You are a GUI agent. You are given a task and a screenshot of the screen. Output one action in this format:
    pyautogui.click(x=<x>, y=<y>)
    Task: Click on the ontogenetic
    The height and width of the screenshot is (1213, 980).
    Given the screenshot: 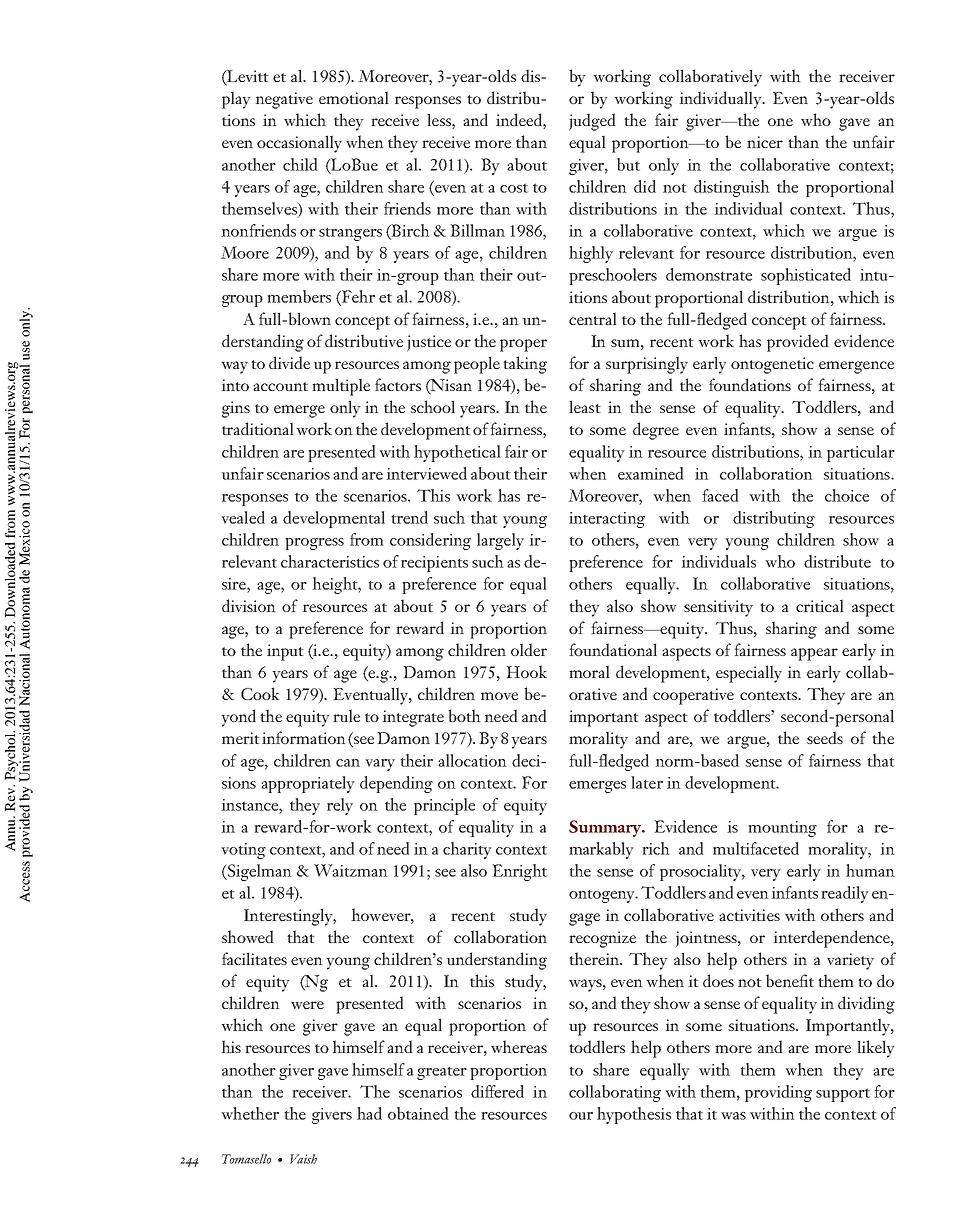 What is the action you would take?
    pyautogui.click(x=772, y=365)
